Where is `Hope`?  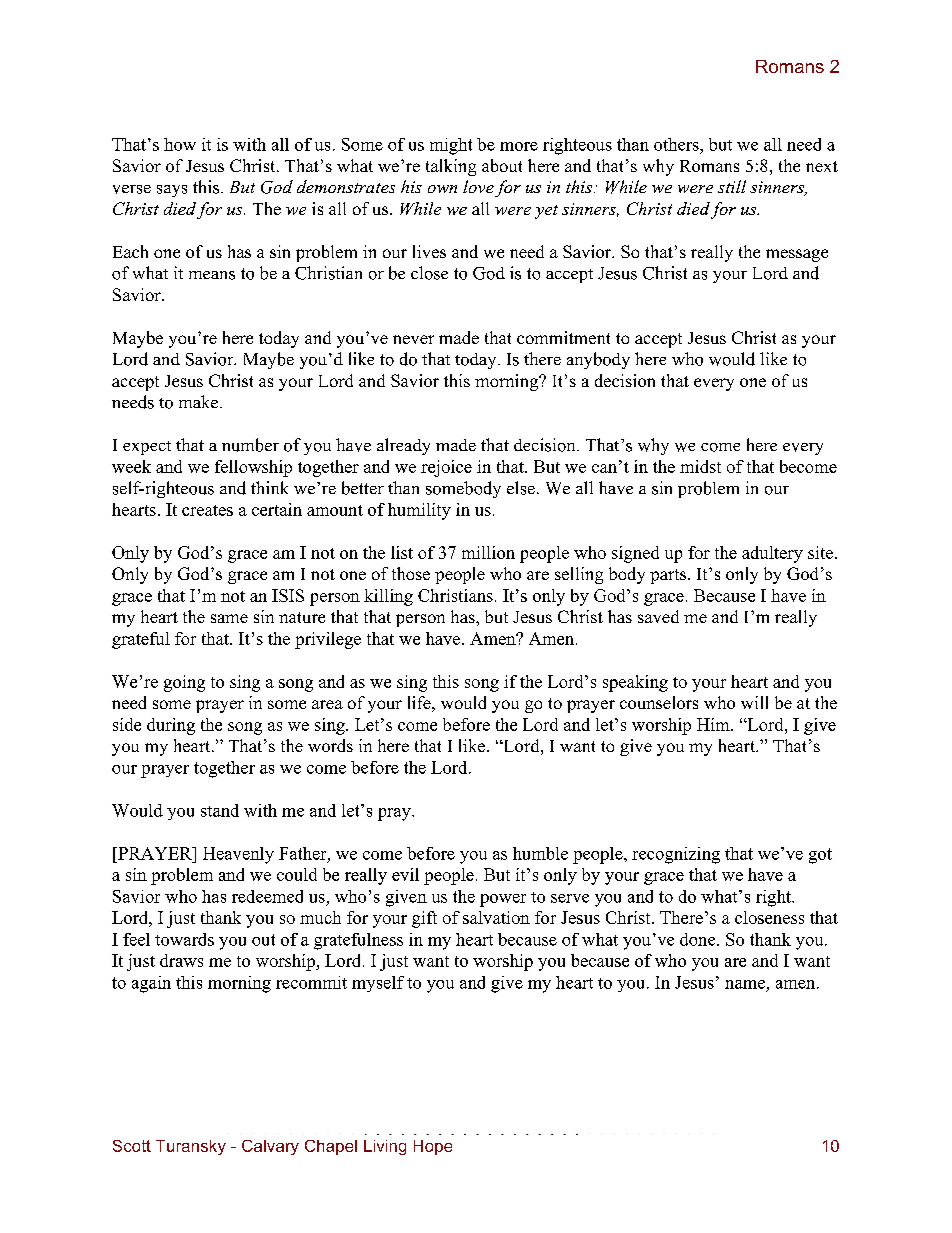
Hope is located at coordinates (433, 1147).
